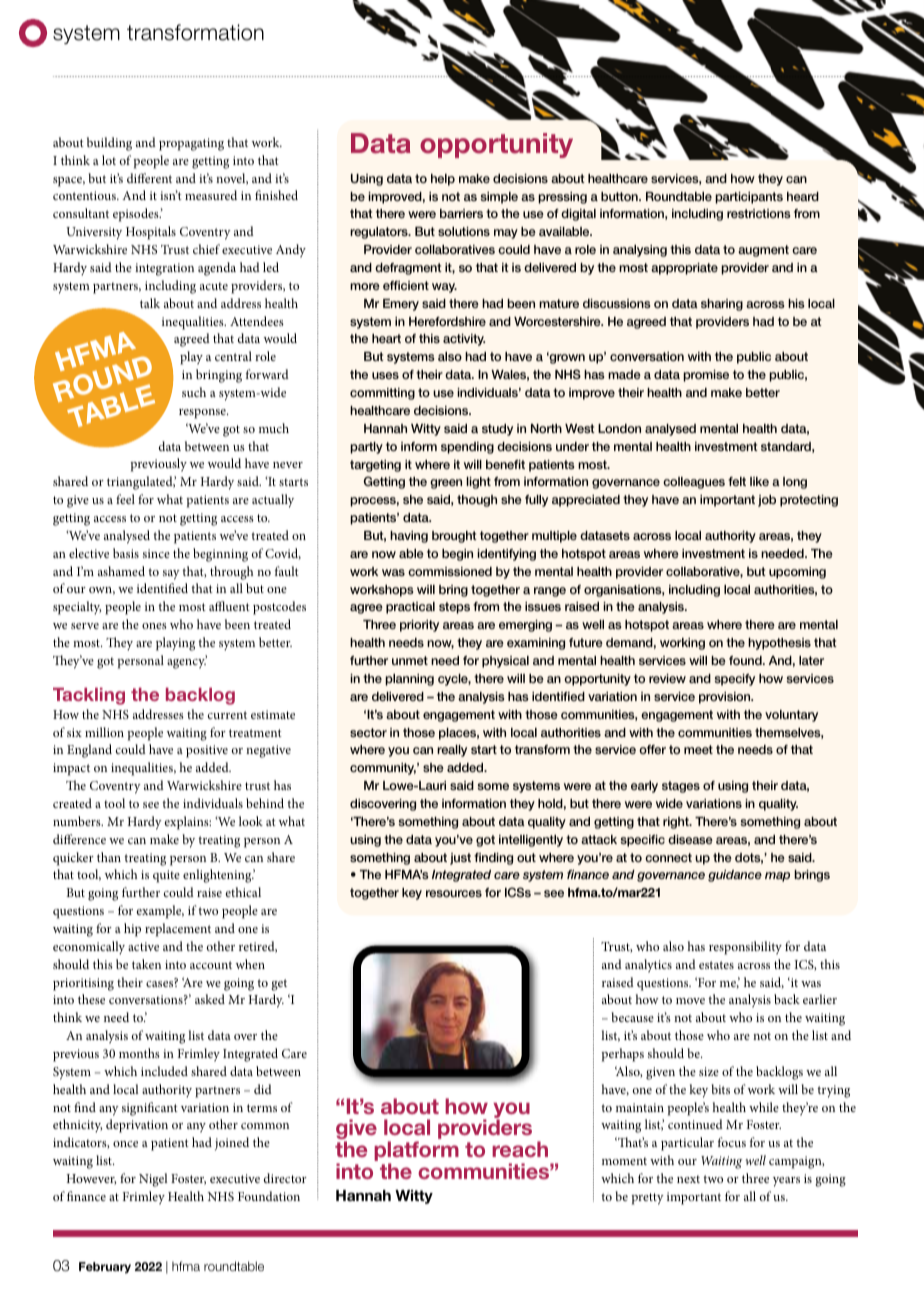 The height and width of the screenshot is (1308, 924). What do you see at coordinates (416, 1152) in the screenshot?
I see `platform` at bounding box center [416, 1152].
